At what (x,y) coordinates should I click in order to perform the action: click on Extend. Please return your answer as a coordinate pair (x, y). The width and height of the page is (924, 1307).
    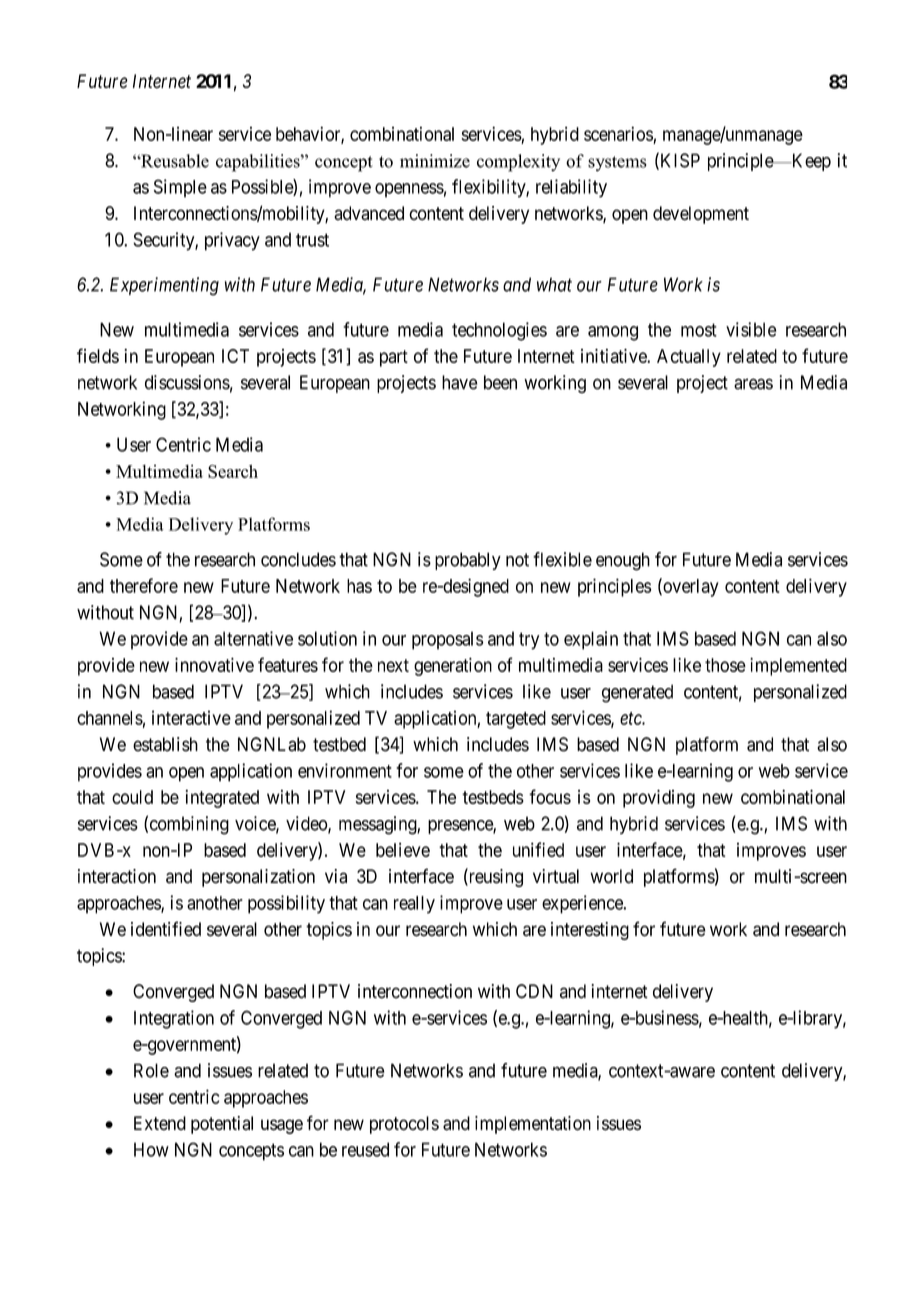
    Looking at the image, I should click on (160, 1123).
